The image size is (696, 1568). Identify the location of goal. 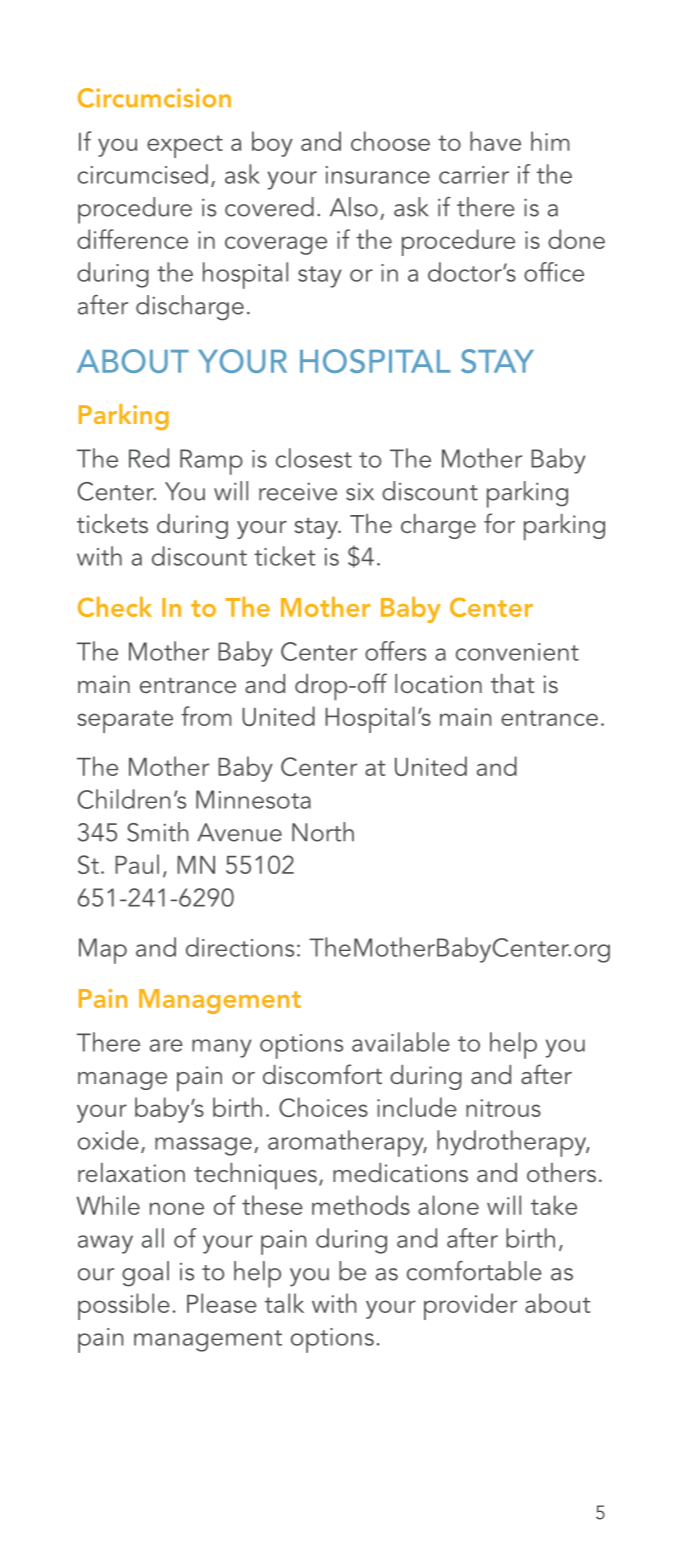
(145, 1274).
